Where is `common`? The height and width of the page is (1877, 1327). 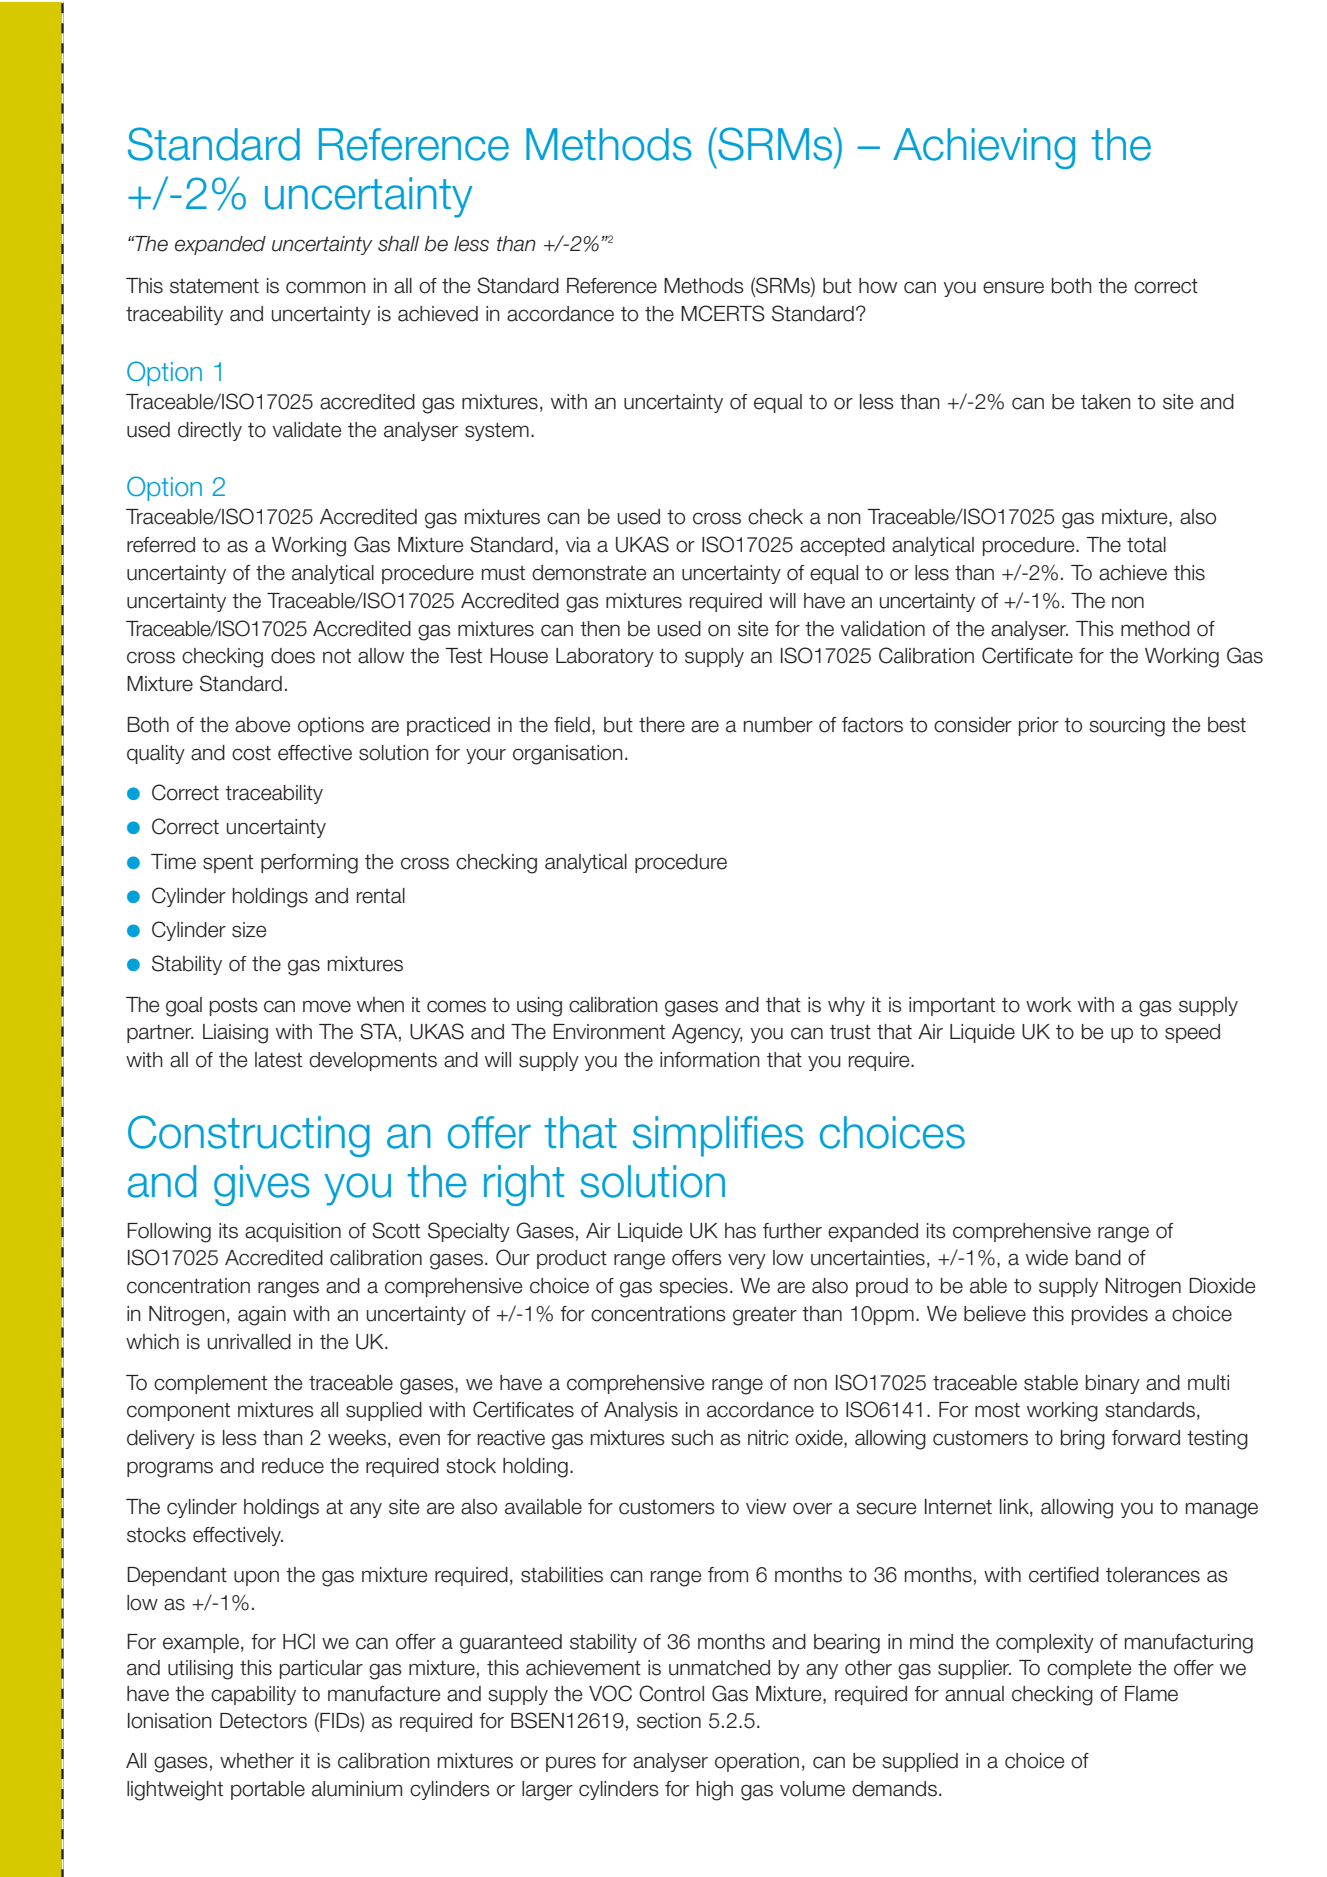 common is located at coordinates (326, 287).
